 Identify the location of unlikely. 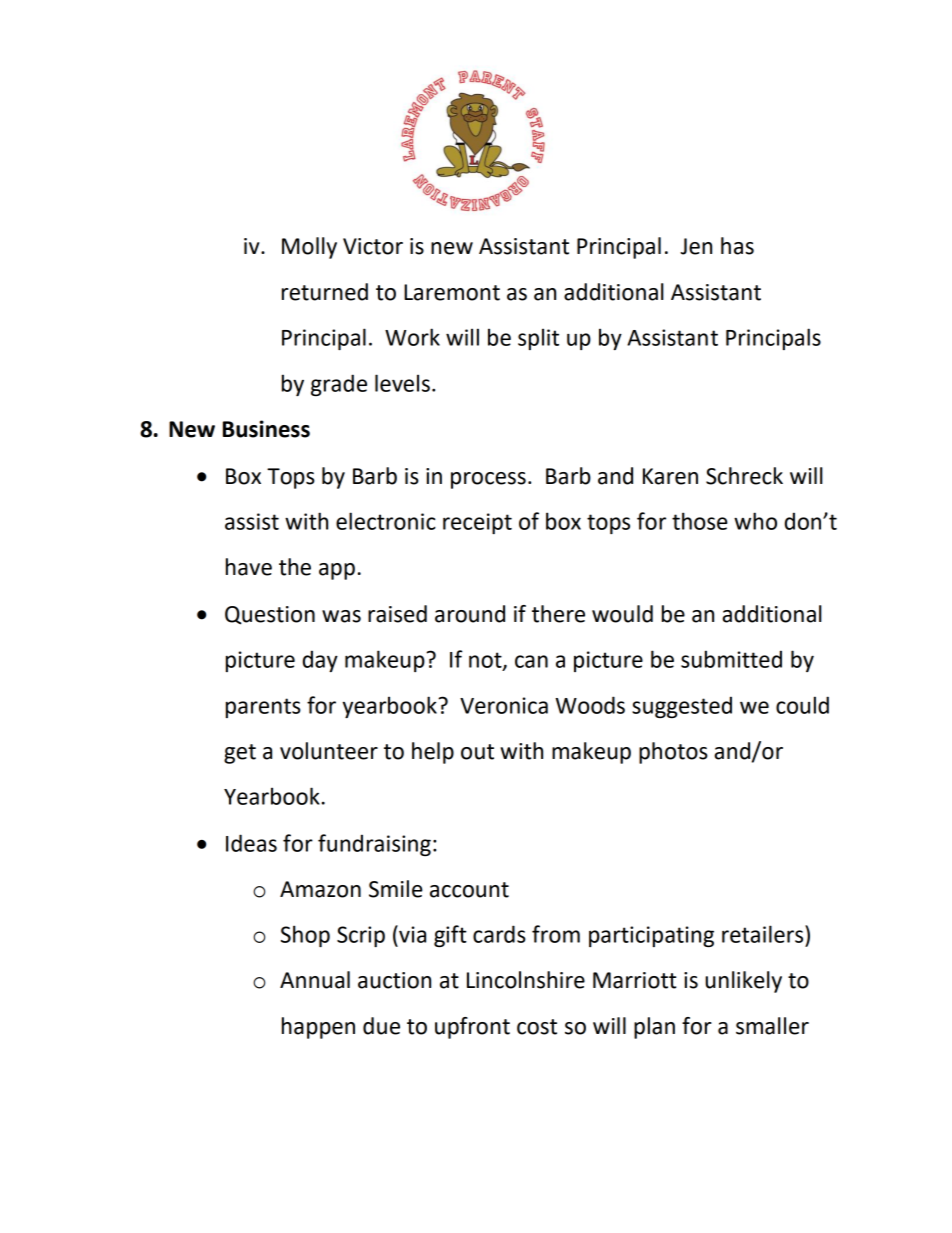
(743, 982).
